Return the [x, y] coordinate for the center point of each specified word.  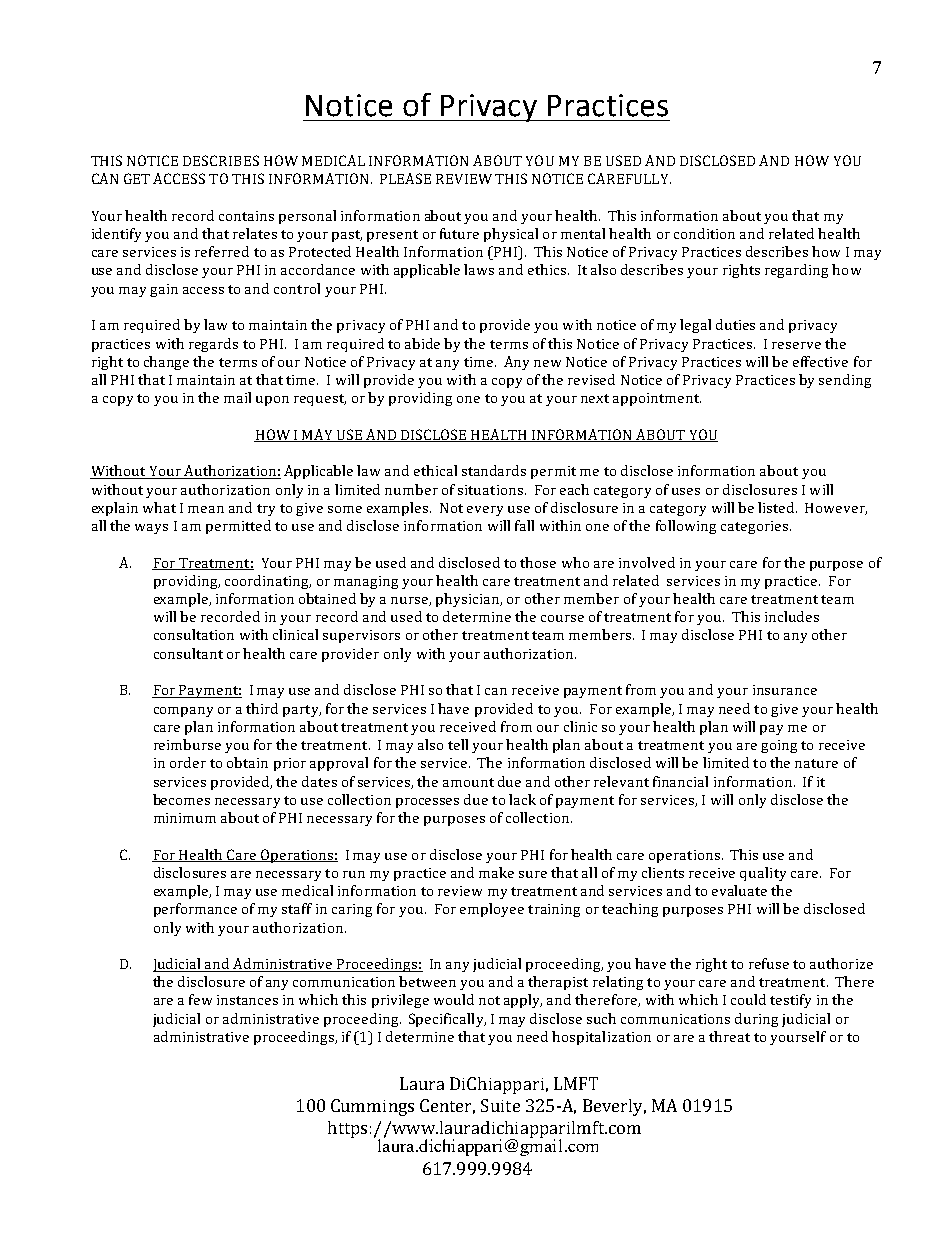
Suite [500, 1105]
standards [494, 470]
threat [729, 1036]
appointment [657, 399]
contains [246, 216]
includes [792, 616]
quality [763, 874]
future [459, 233]
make [496, 872]
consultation [194, 634]
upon [272, 401]
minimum [185, 818]
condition [704, 233]
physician [468, 600]
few [200, 999]
